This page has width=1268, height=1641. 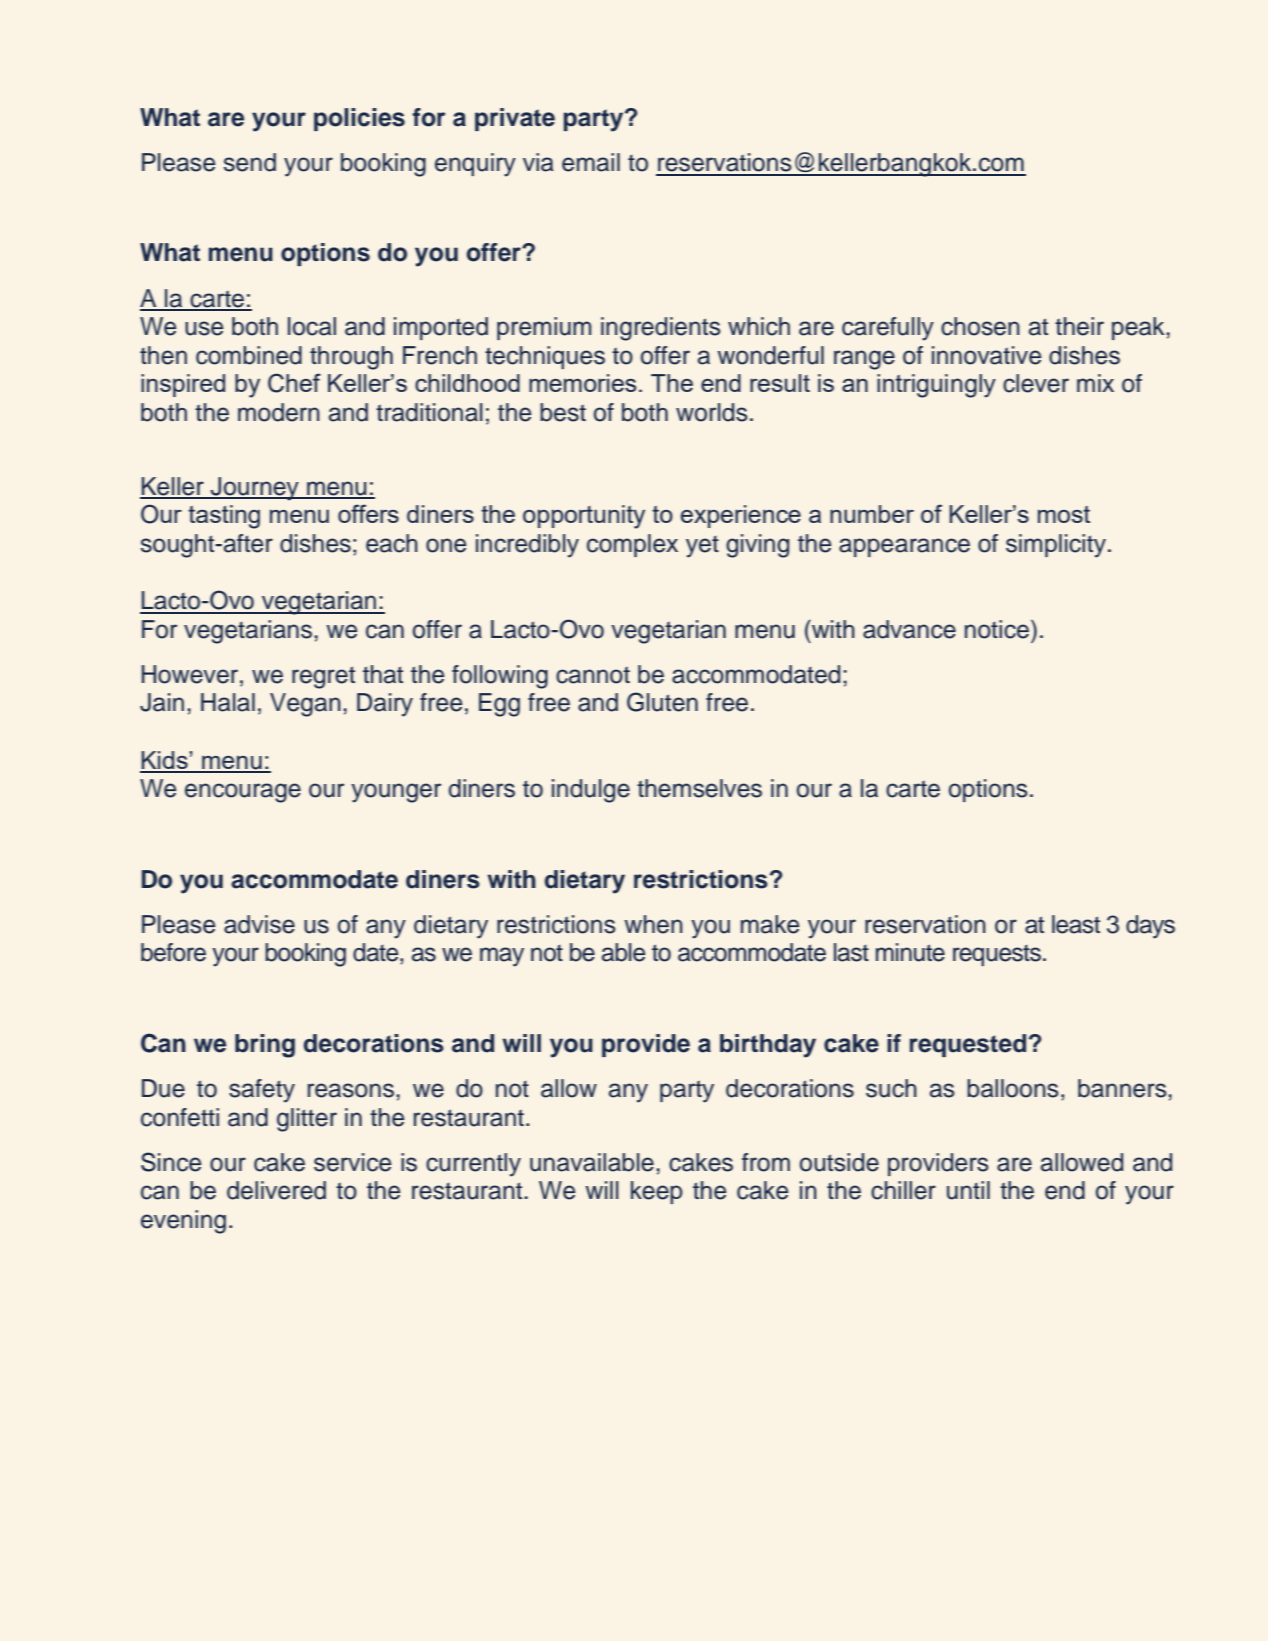 What do you see at coordinates (657, 1192) in the page?
I see `keep` at bounding box center [657, 1192].
